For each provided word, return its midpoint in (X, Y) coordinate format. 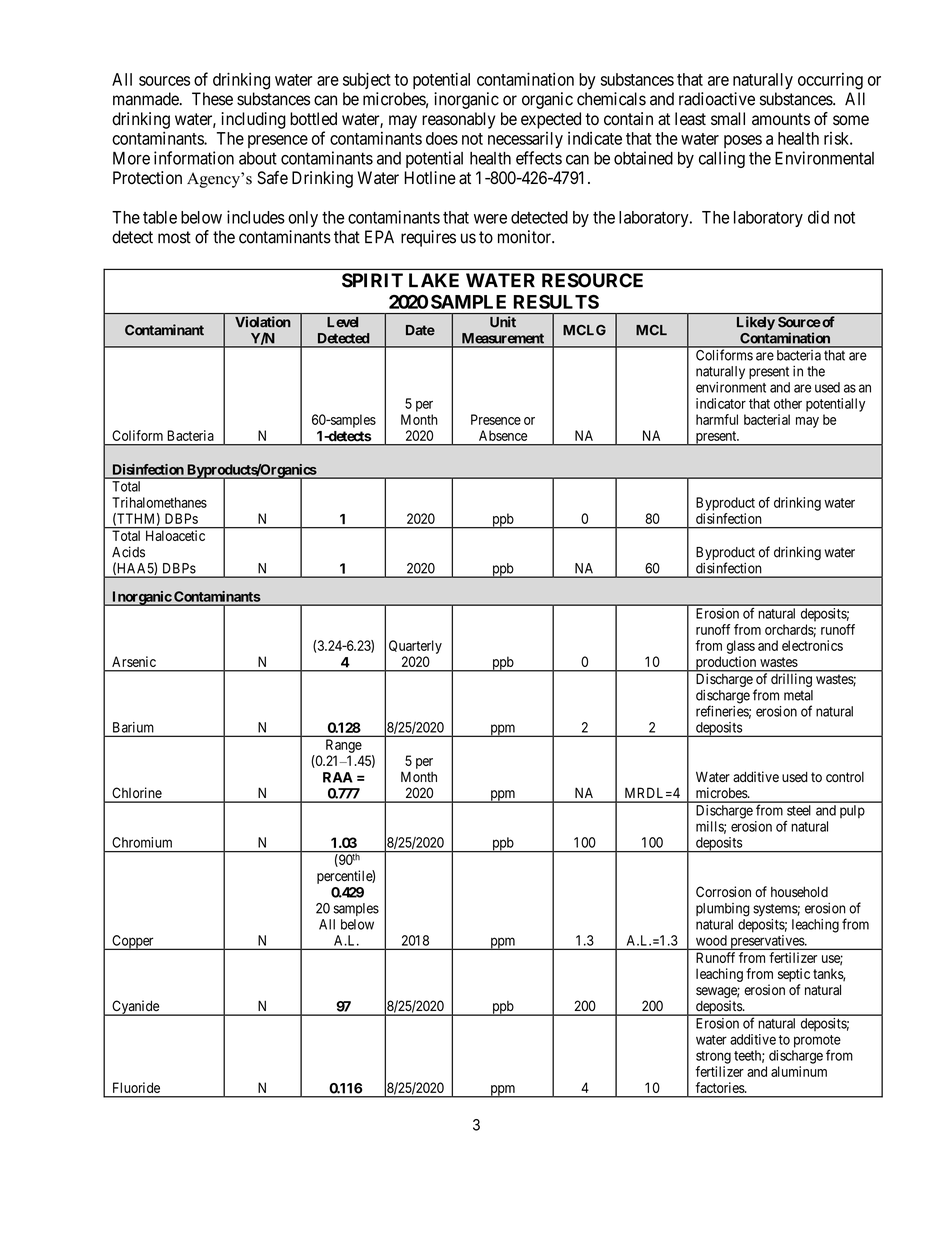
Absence (503, 435)
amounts (781, 119)
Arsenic (134, 661)
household (799, 892)
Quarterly (415, 647)
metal (798, 695)
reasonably (458, 120)
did (818, 217)
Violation (262, 321)
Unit (503, 321)
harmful (717, 419)
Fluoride (136, 1087)
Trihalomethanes (159, 502)
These (212, 99)
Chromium (142, 842)
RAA (338, 777)
